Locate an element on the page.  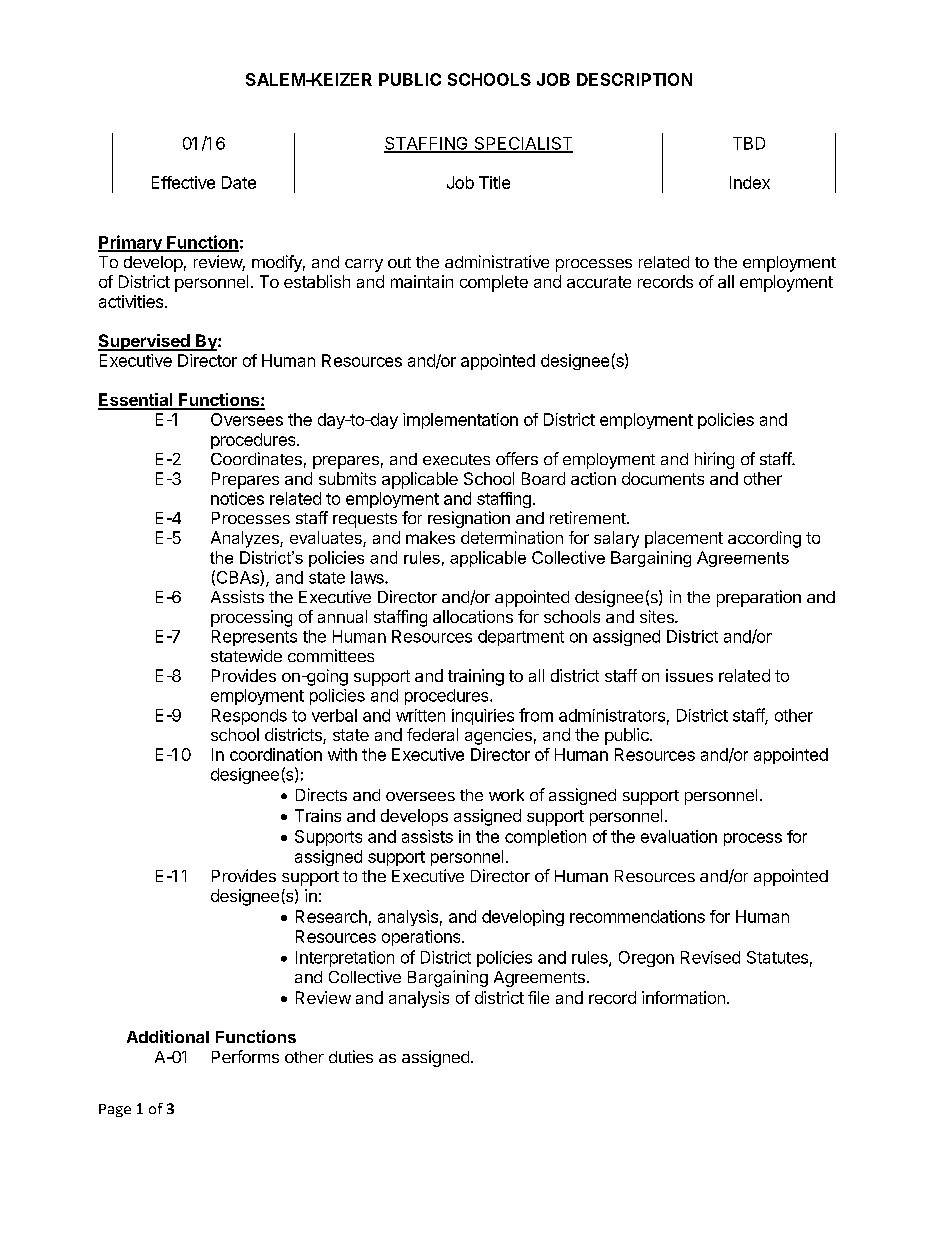
Effective is located at coordinates (183, 182).
